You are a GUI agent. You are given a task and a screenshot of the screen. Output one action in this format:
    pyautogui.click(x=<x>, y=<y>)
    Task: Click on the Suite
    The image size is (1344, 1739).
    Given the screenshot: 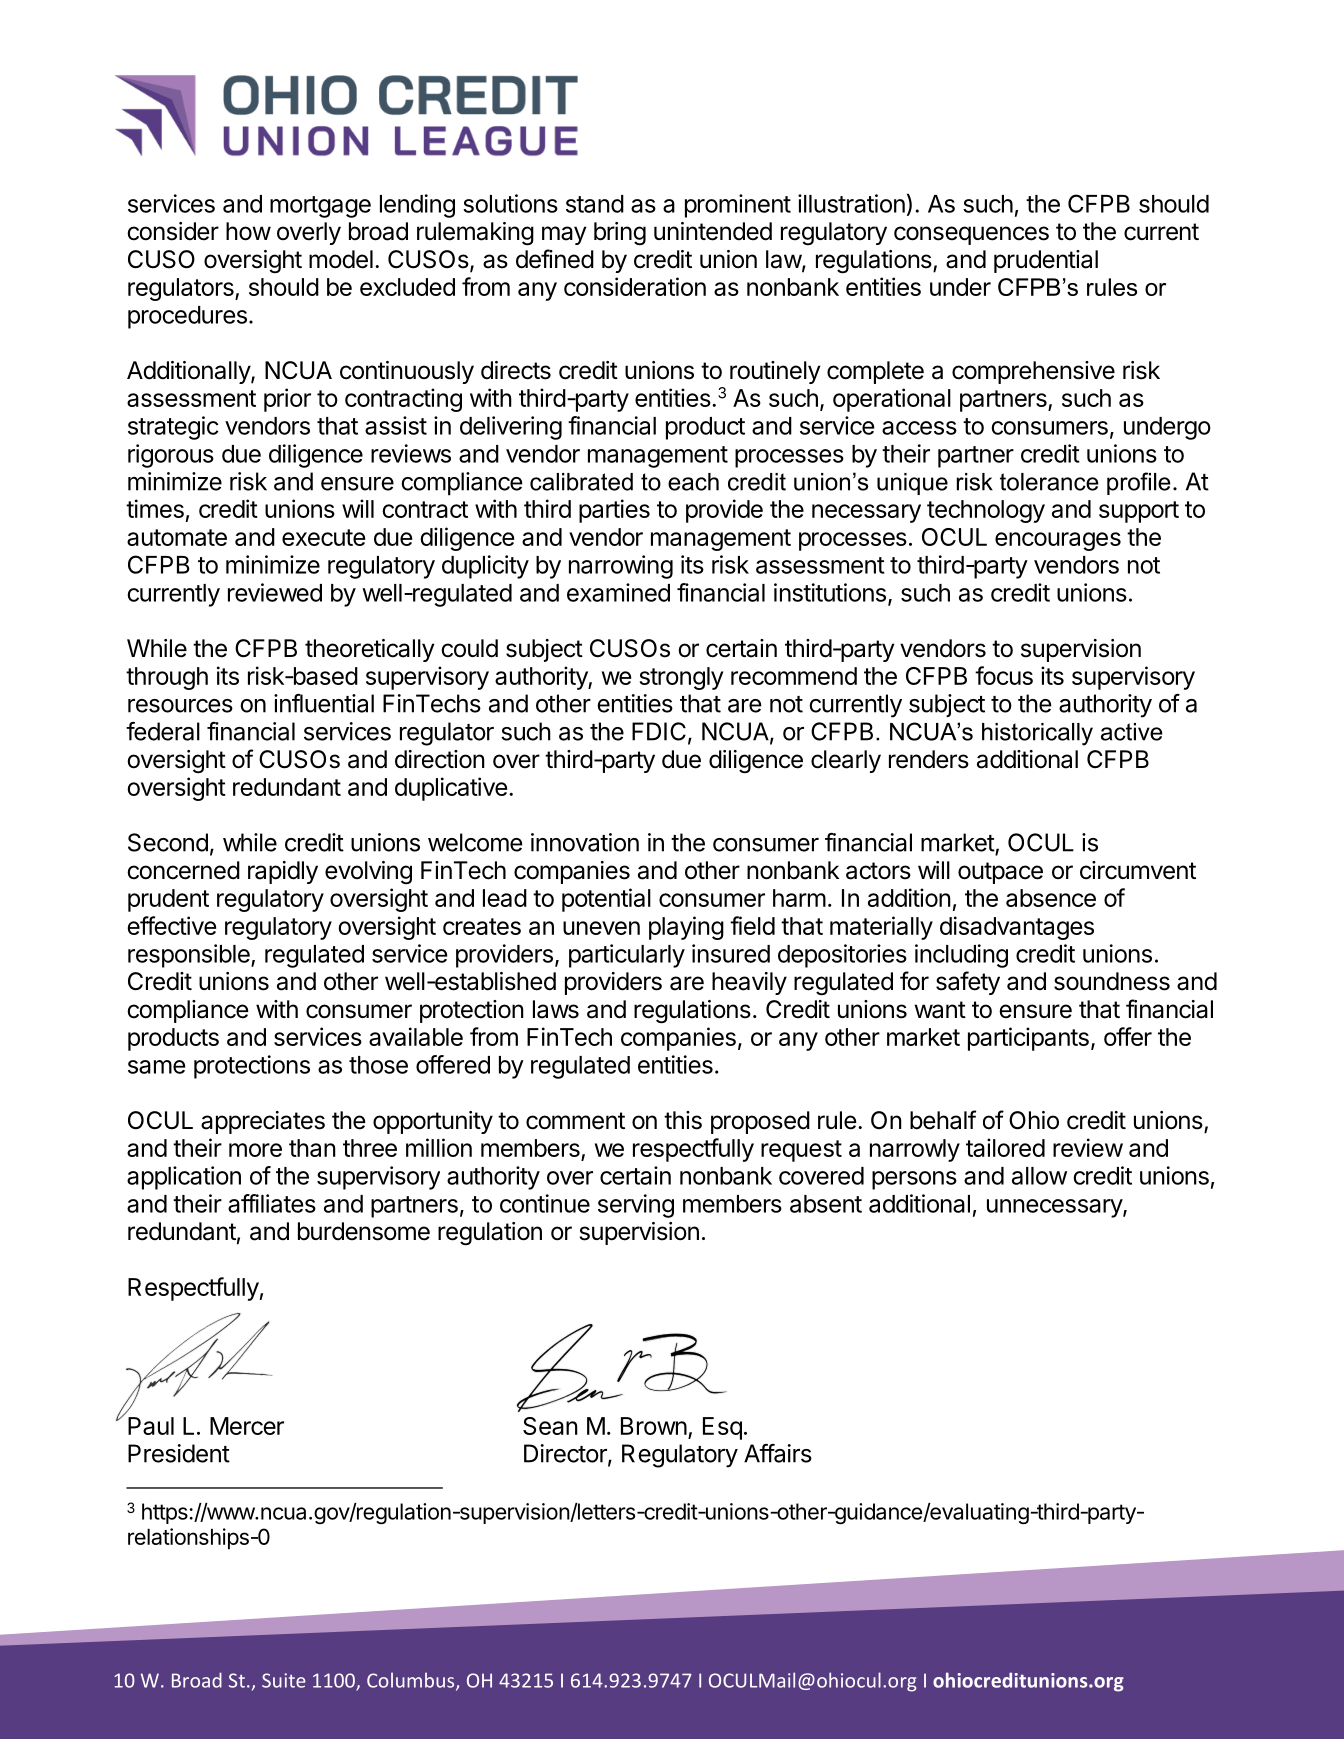 What is the action you would take?
    pyautogui.click(x=284, y=1680)
